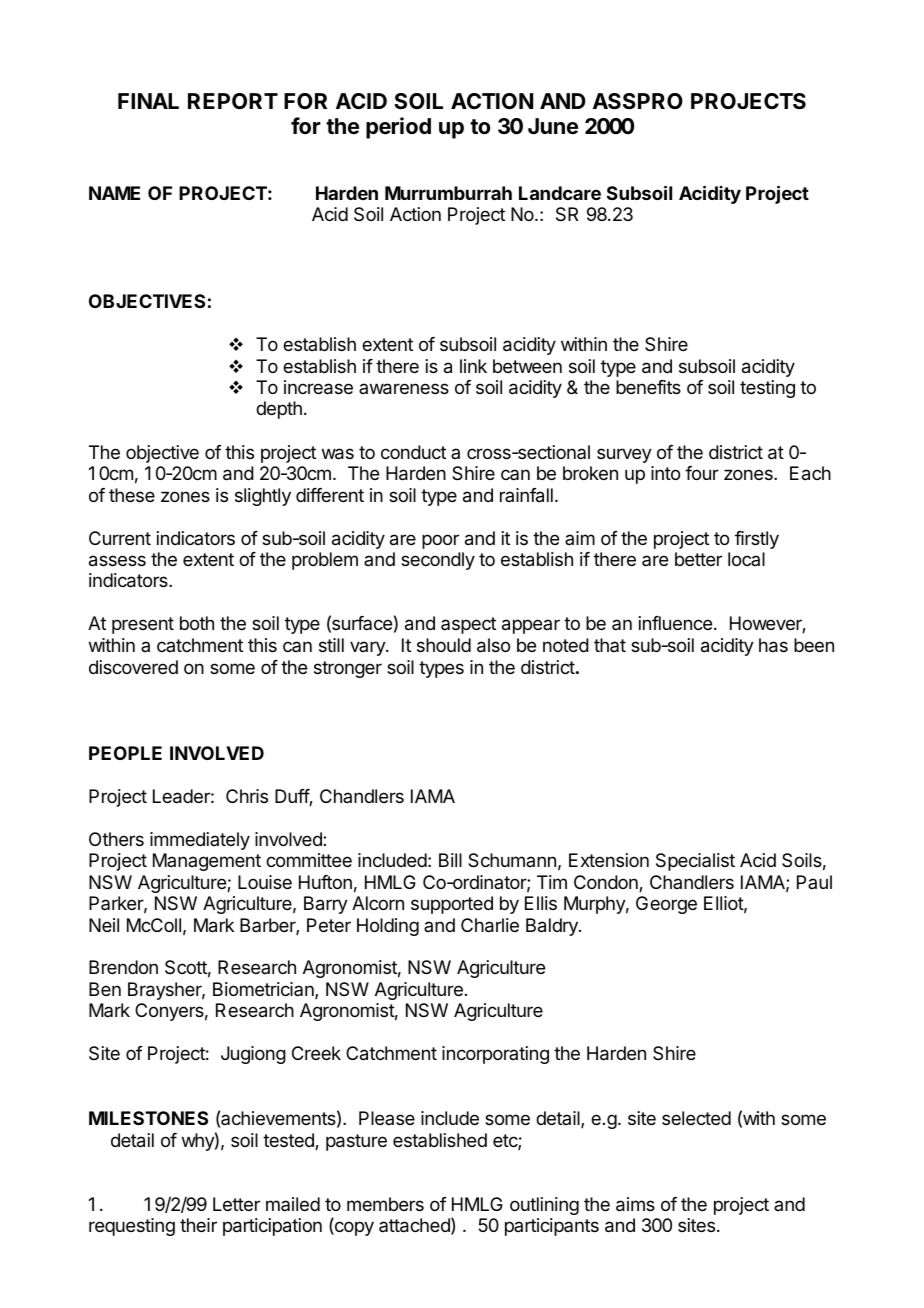 This image has width=924, height=1308. I want to click on both, so click(197, 623).
